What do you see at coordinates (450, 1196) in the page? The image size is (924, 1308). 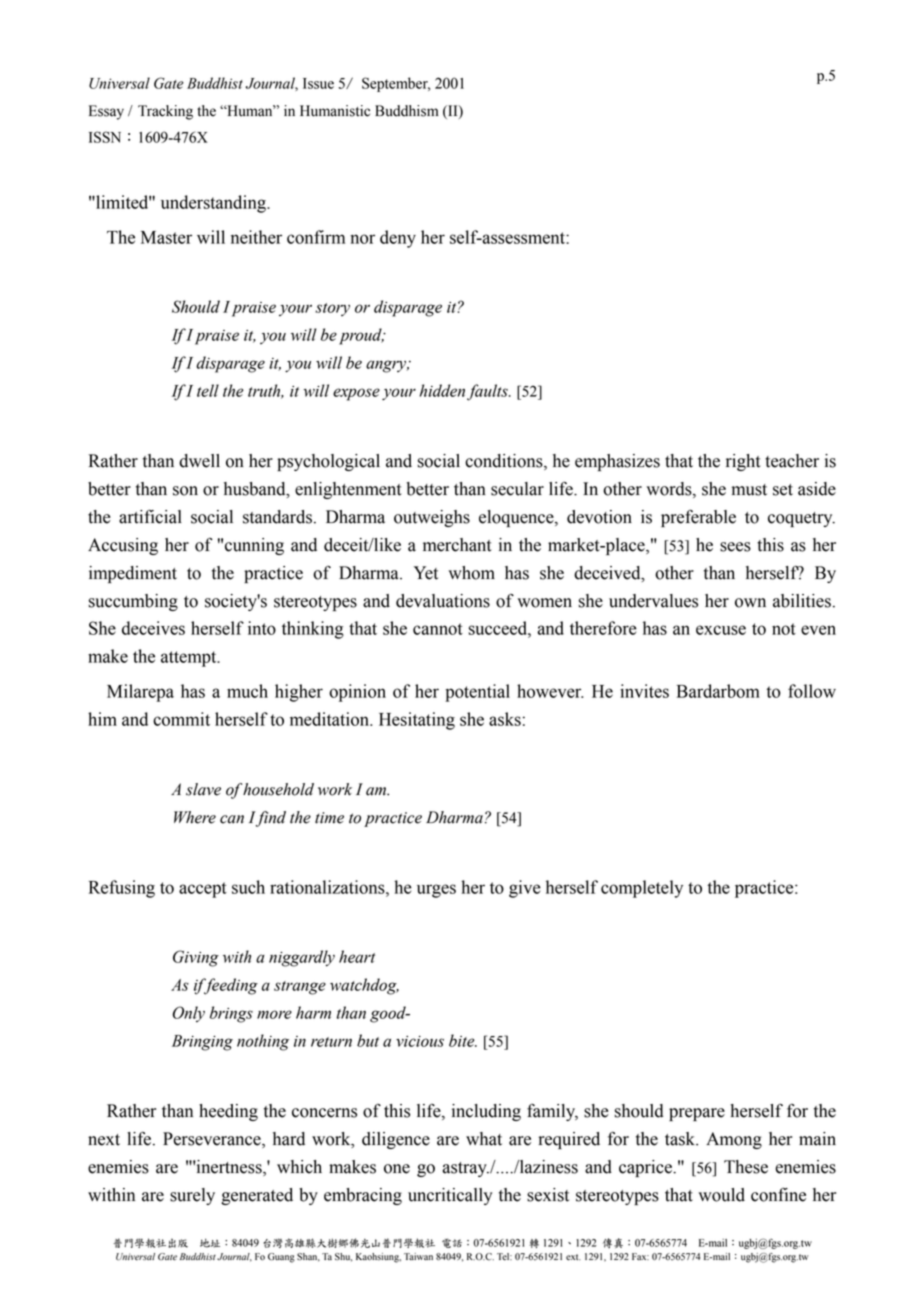 I see `uncritically` at bounding box center [450, 1196].
